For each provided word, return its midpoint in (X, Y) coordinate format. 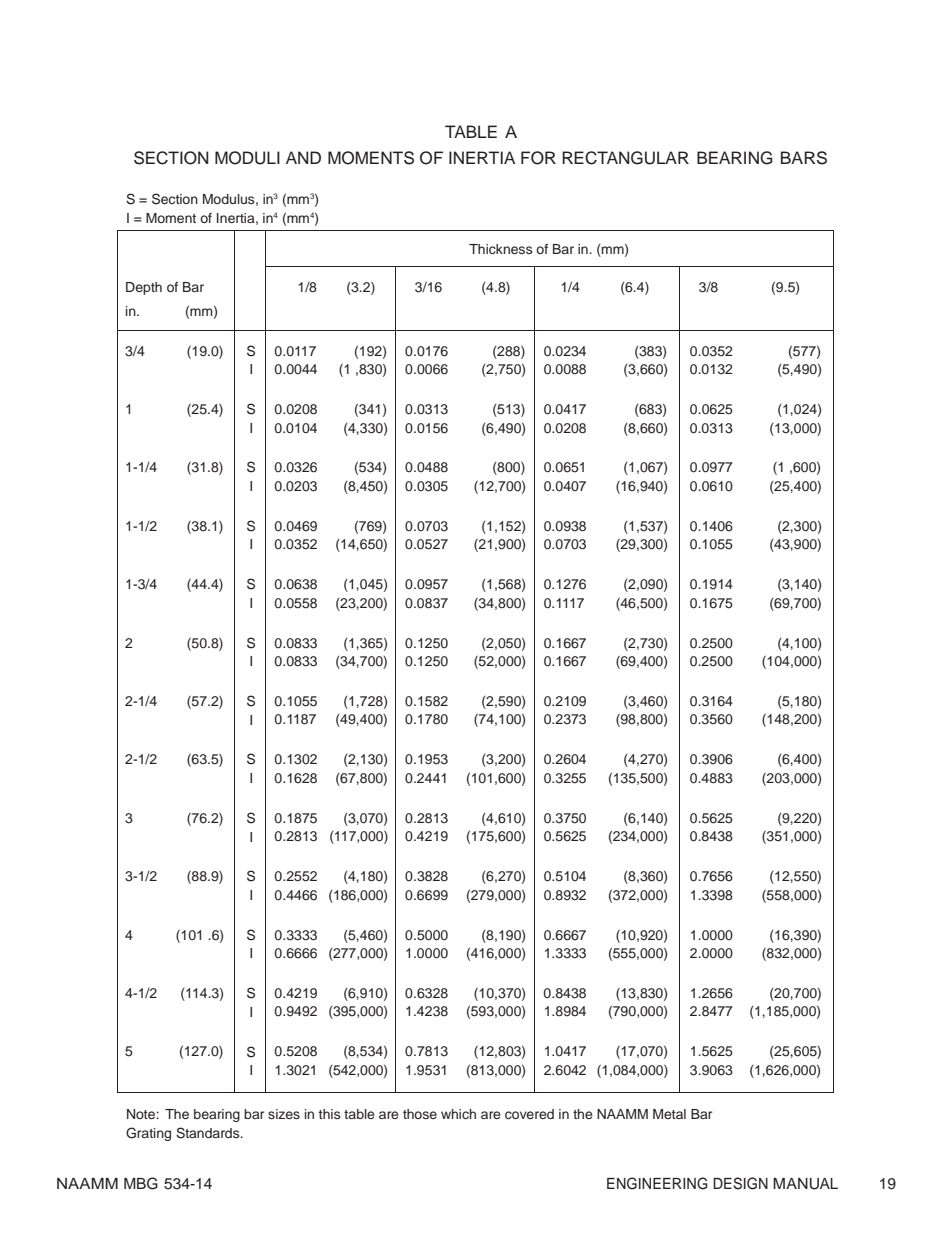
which (458, 1114)
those (420, 1114)
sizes (284, 1114)
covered (529, 1114)
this (329, 1114)
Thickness (500, 249)
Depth (144, 288)
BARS (804, 158)
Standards (209, 1133)
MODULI (247, 158)
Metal (669, 1114)
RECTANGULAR (625, 158)
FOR (538, 158)
